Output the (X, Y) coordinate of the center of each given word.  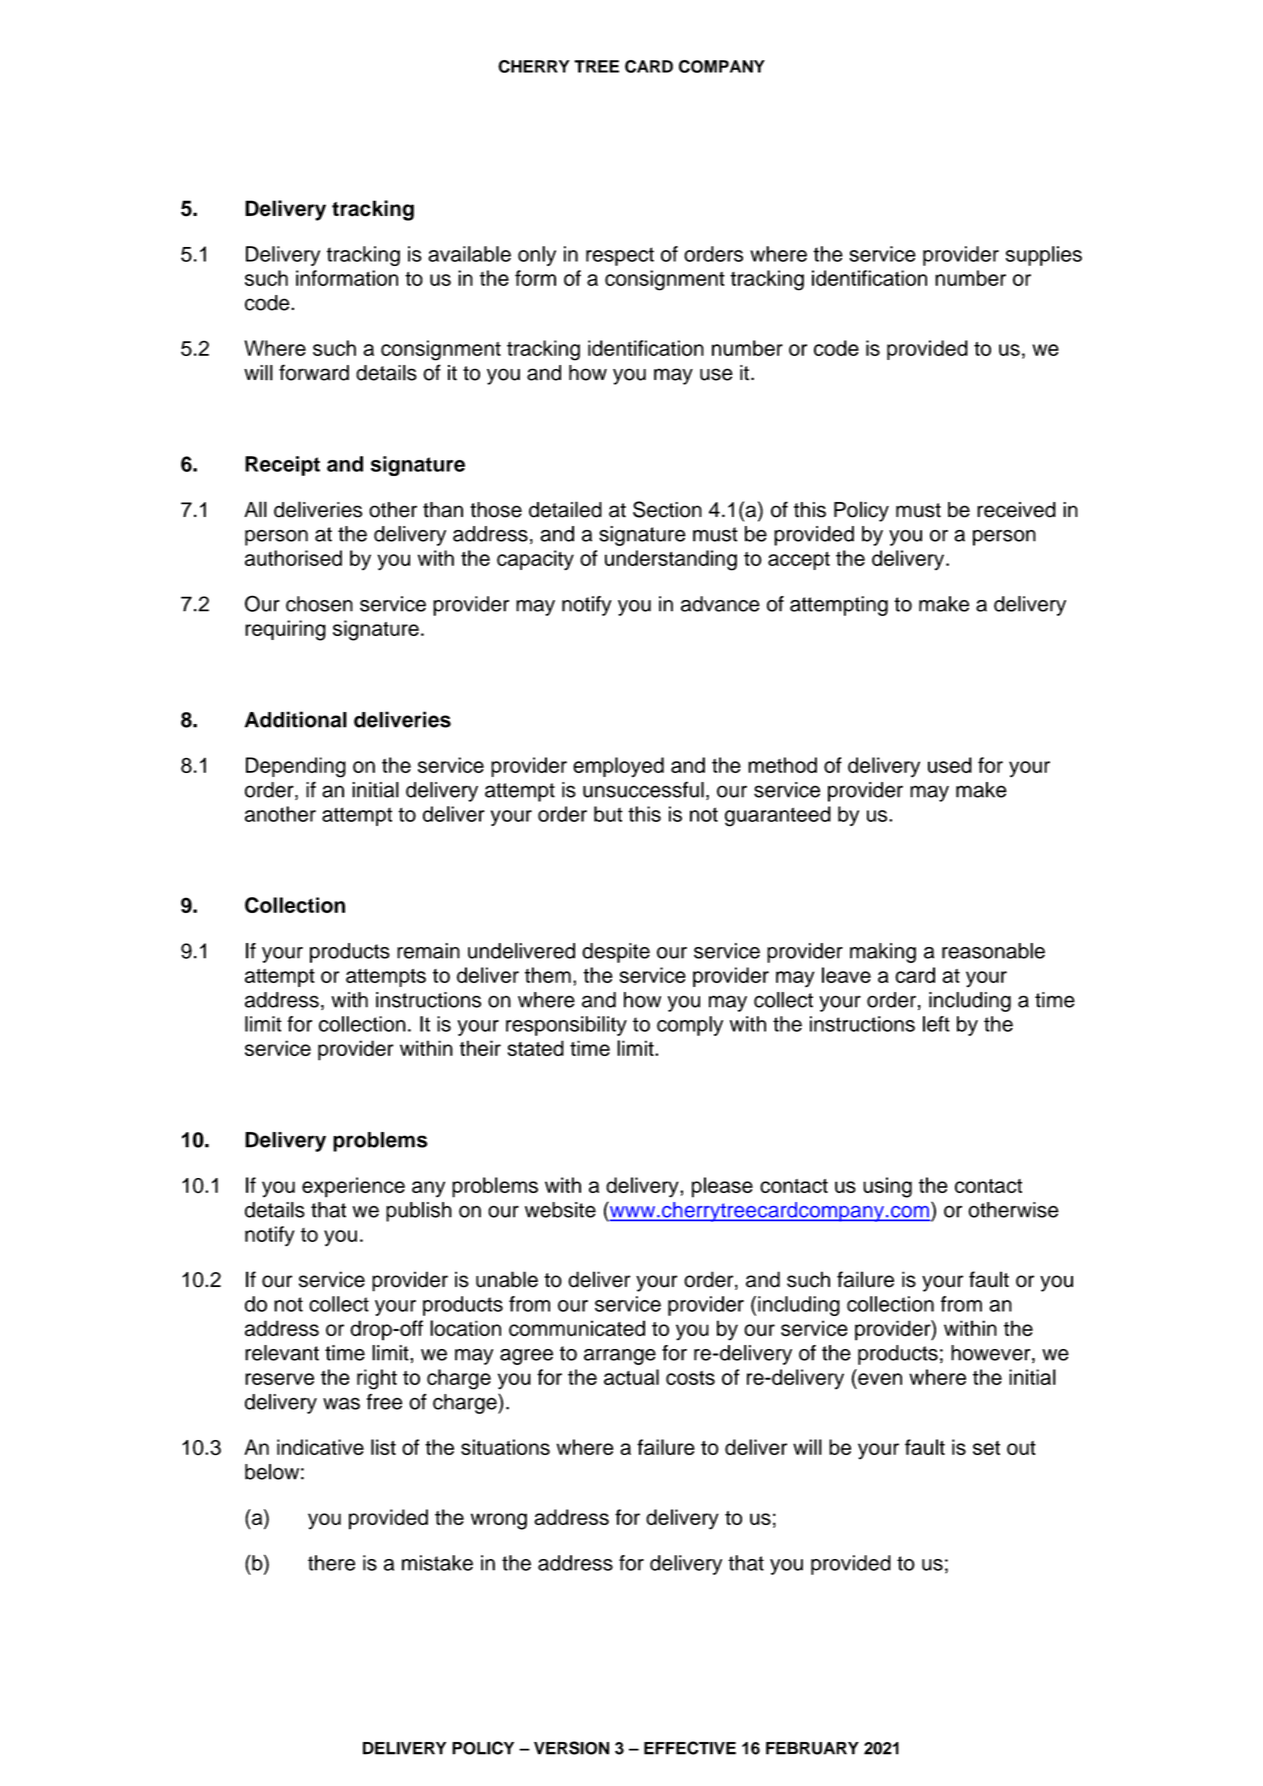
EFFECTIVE (690, 1748)
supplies (1044, 256)
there (331, 1563)
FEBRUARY (812, 1748)
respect (620, 256)
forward (314, 372)
